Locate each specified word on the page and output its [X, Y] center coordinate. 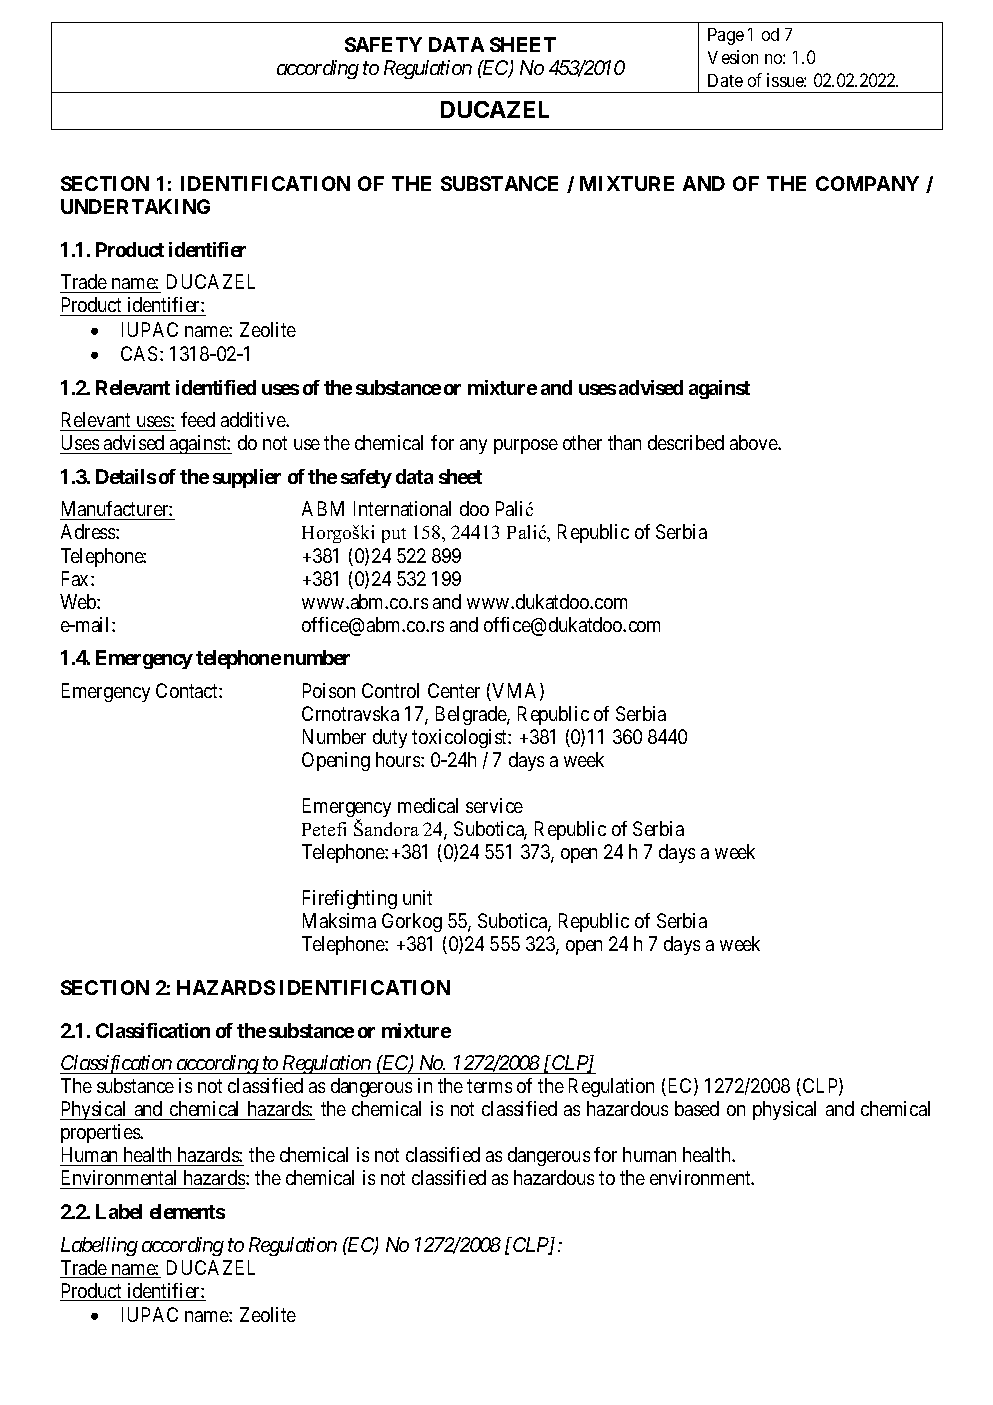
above [754, 442]
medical [428, 805]
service [494, 805]
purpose [526, 446]
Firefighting [350, 899]
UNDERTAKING [135, 206]
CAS [139, 353]
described [686, 442]
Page [726, 36]
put [394, 535]
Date [725, 80]
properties [101, 1133]
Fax [77, 578]
